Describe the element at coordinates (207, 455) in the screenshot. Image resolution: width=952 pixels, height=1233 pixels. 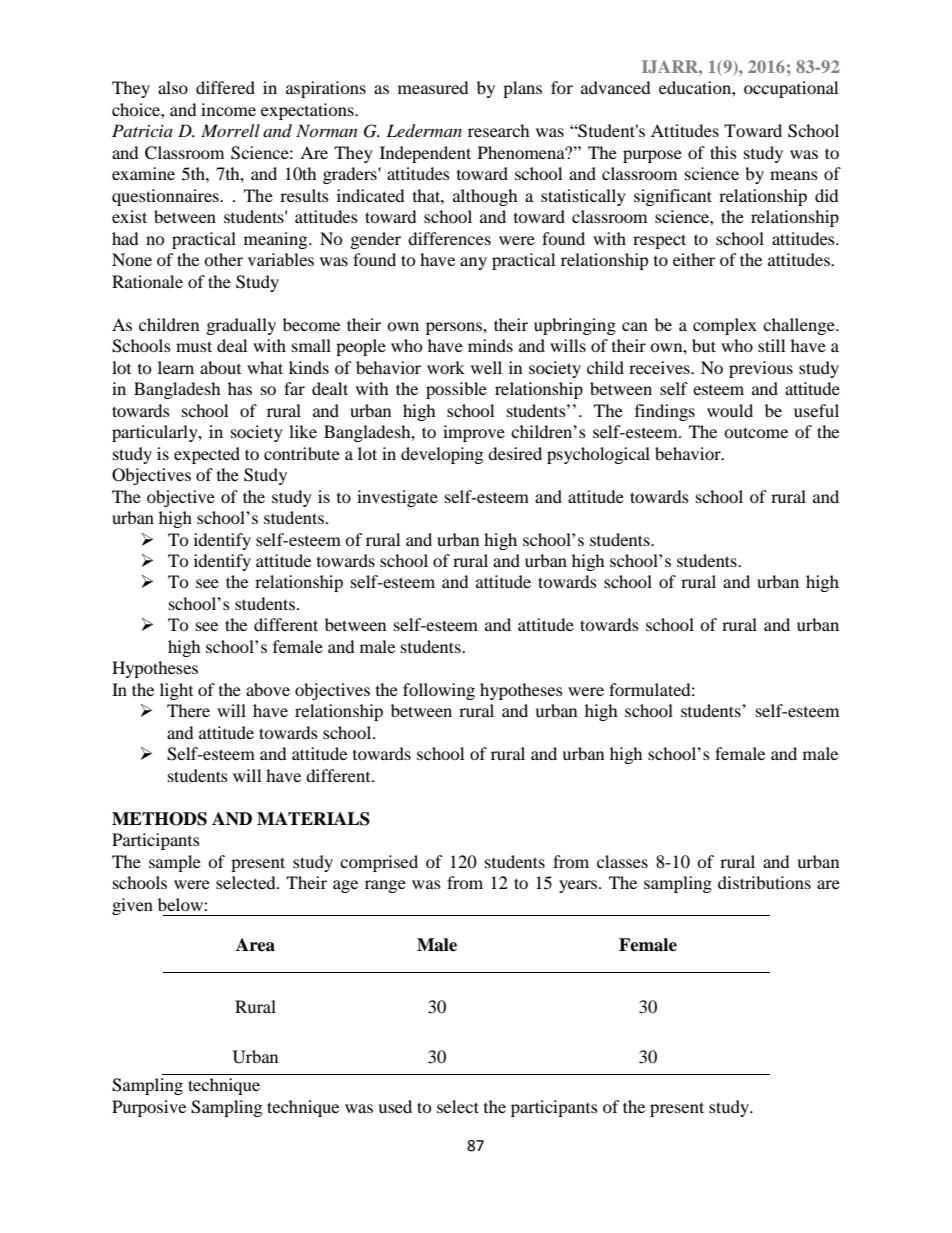
I see `expected` at that location.
